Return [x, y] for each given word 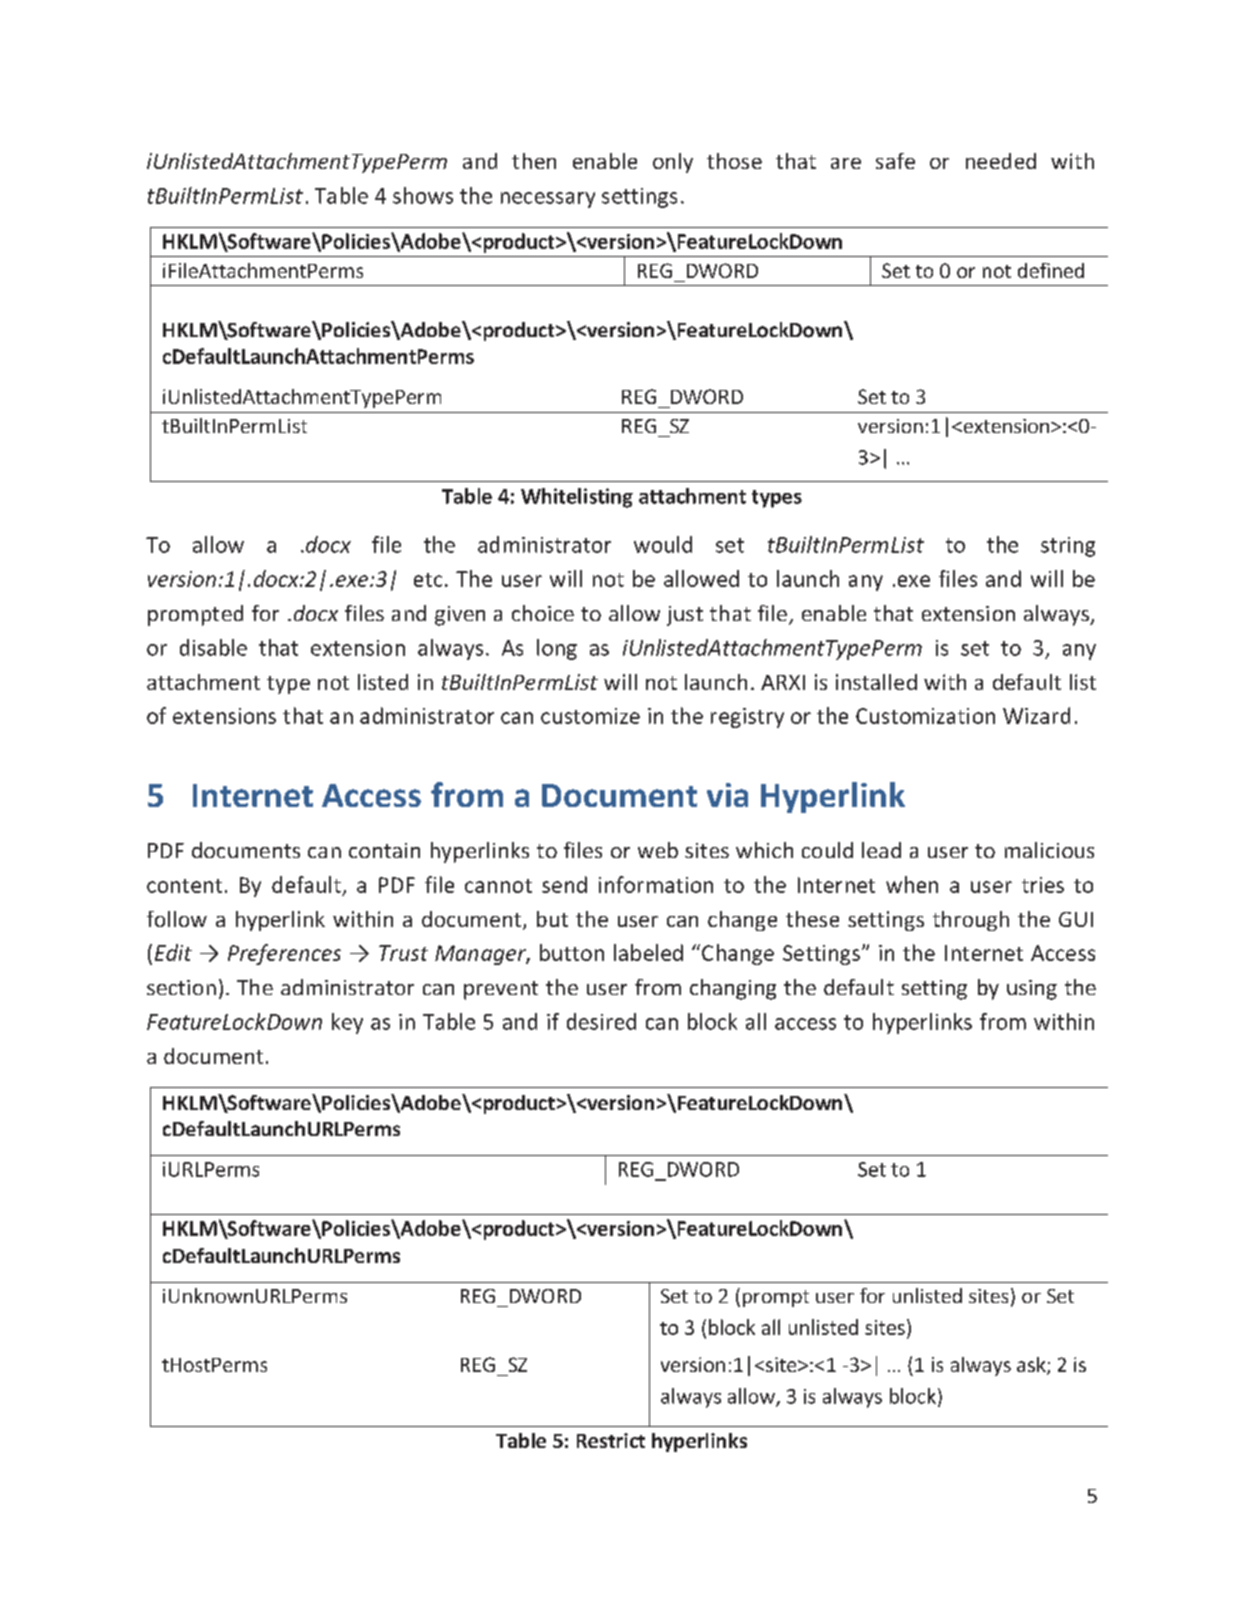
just [685, 616]
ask [1032, 1366]
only [673, 163]
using [1032, 990]
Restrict [611, 1440]
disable [213, 647]
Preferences [284, 954]
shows [423, 195]
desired [601, 1021]
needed [1001, 161]
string [1068, 547]
